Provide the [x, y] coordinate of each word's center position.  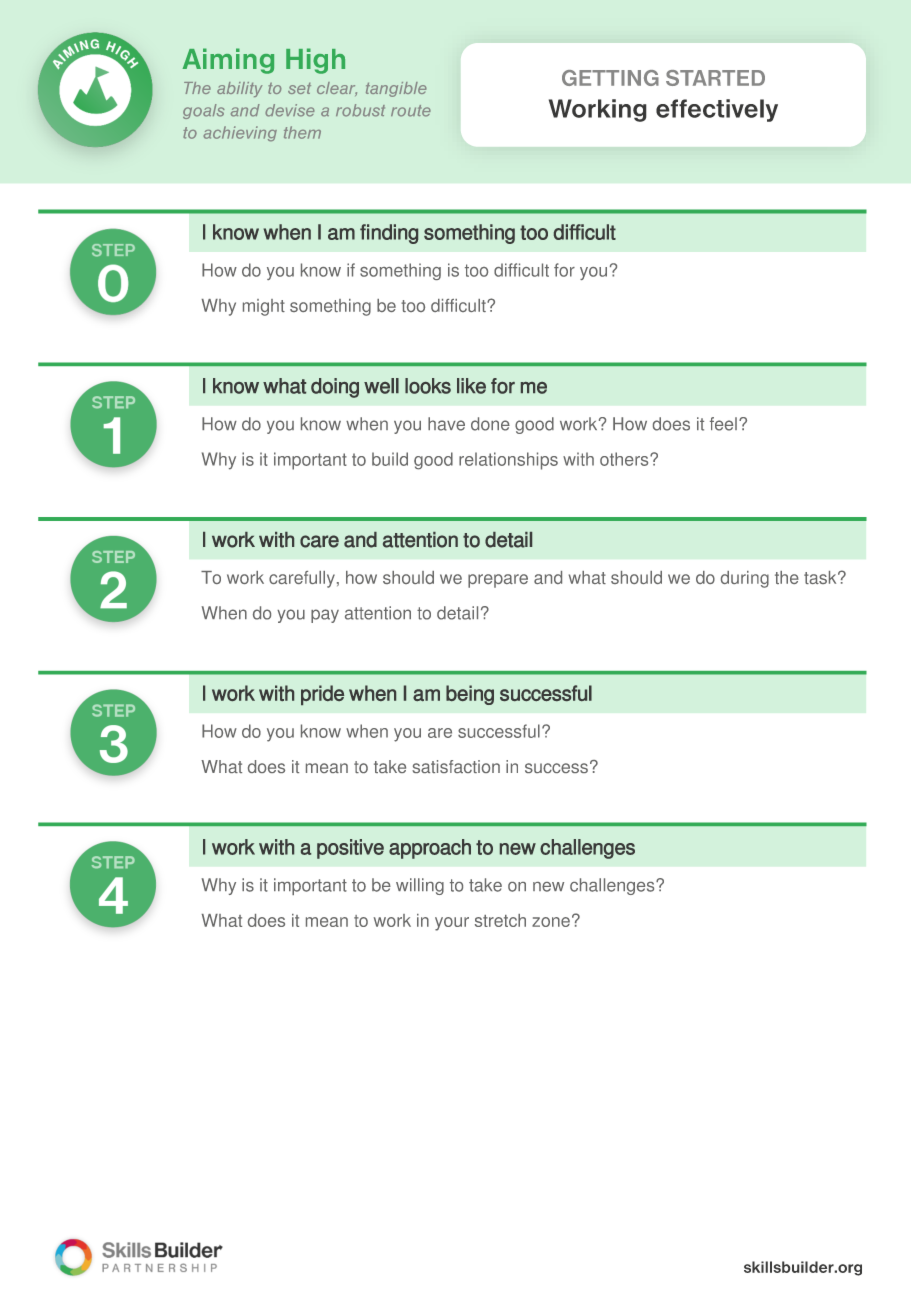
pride [322, 695]
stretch [500, 920]
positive [350, 849]
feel [723, 424]
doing [335, 388]
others [625, 459]
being [470, 695]
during [745, 579]
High [315, 61]
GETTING [610, 78]
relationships [508, 461]
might [264, 307]
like [471, 386]
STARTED [715, 78]
